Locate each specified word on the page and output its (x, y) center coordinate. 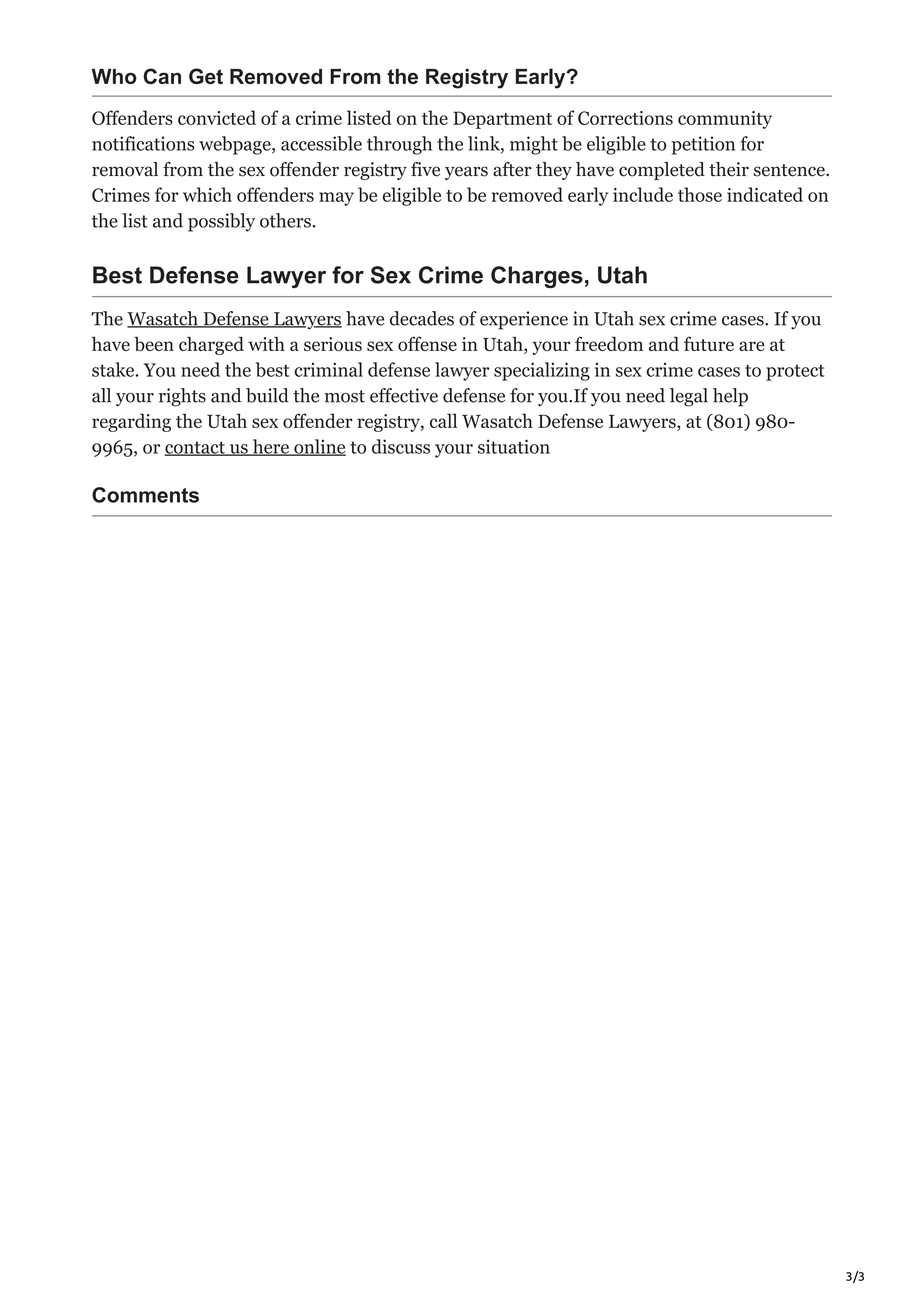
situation (514, 446)
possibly (221, 222)
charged (211, 345)
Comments (145, 495)
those (700, 194)
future (709, 343)
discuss (401, 446)
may (336, 199)
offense (427, 344)
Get (206, 76)
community (725, 120)
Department (502, 120)
